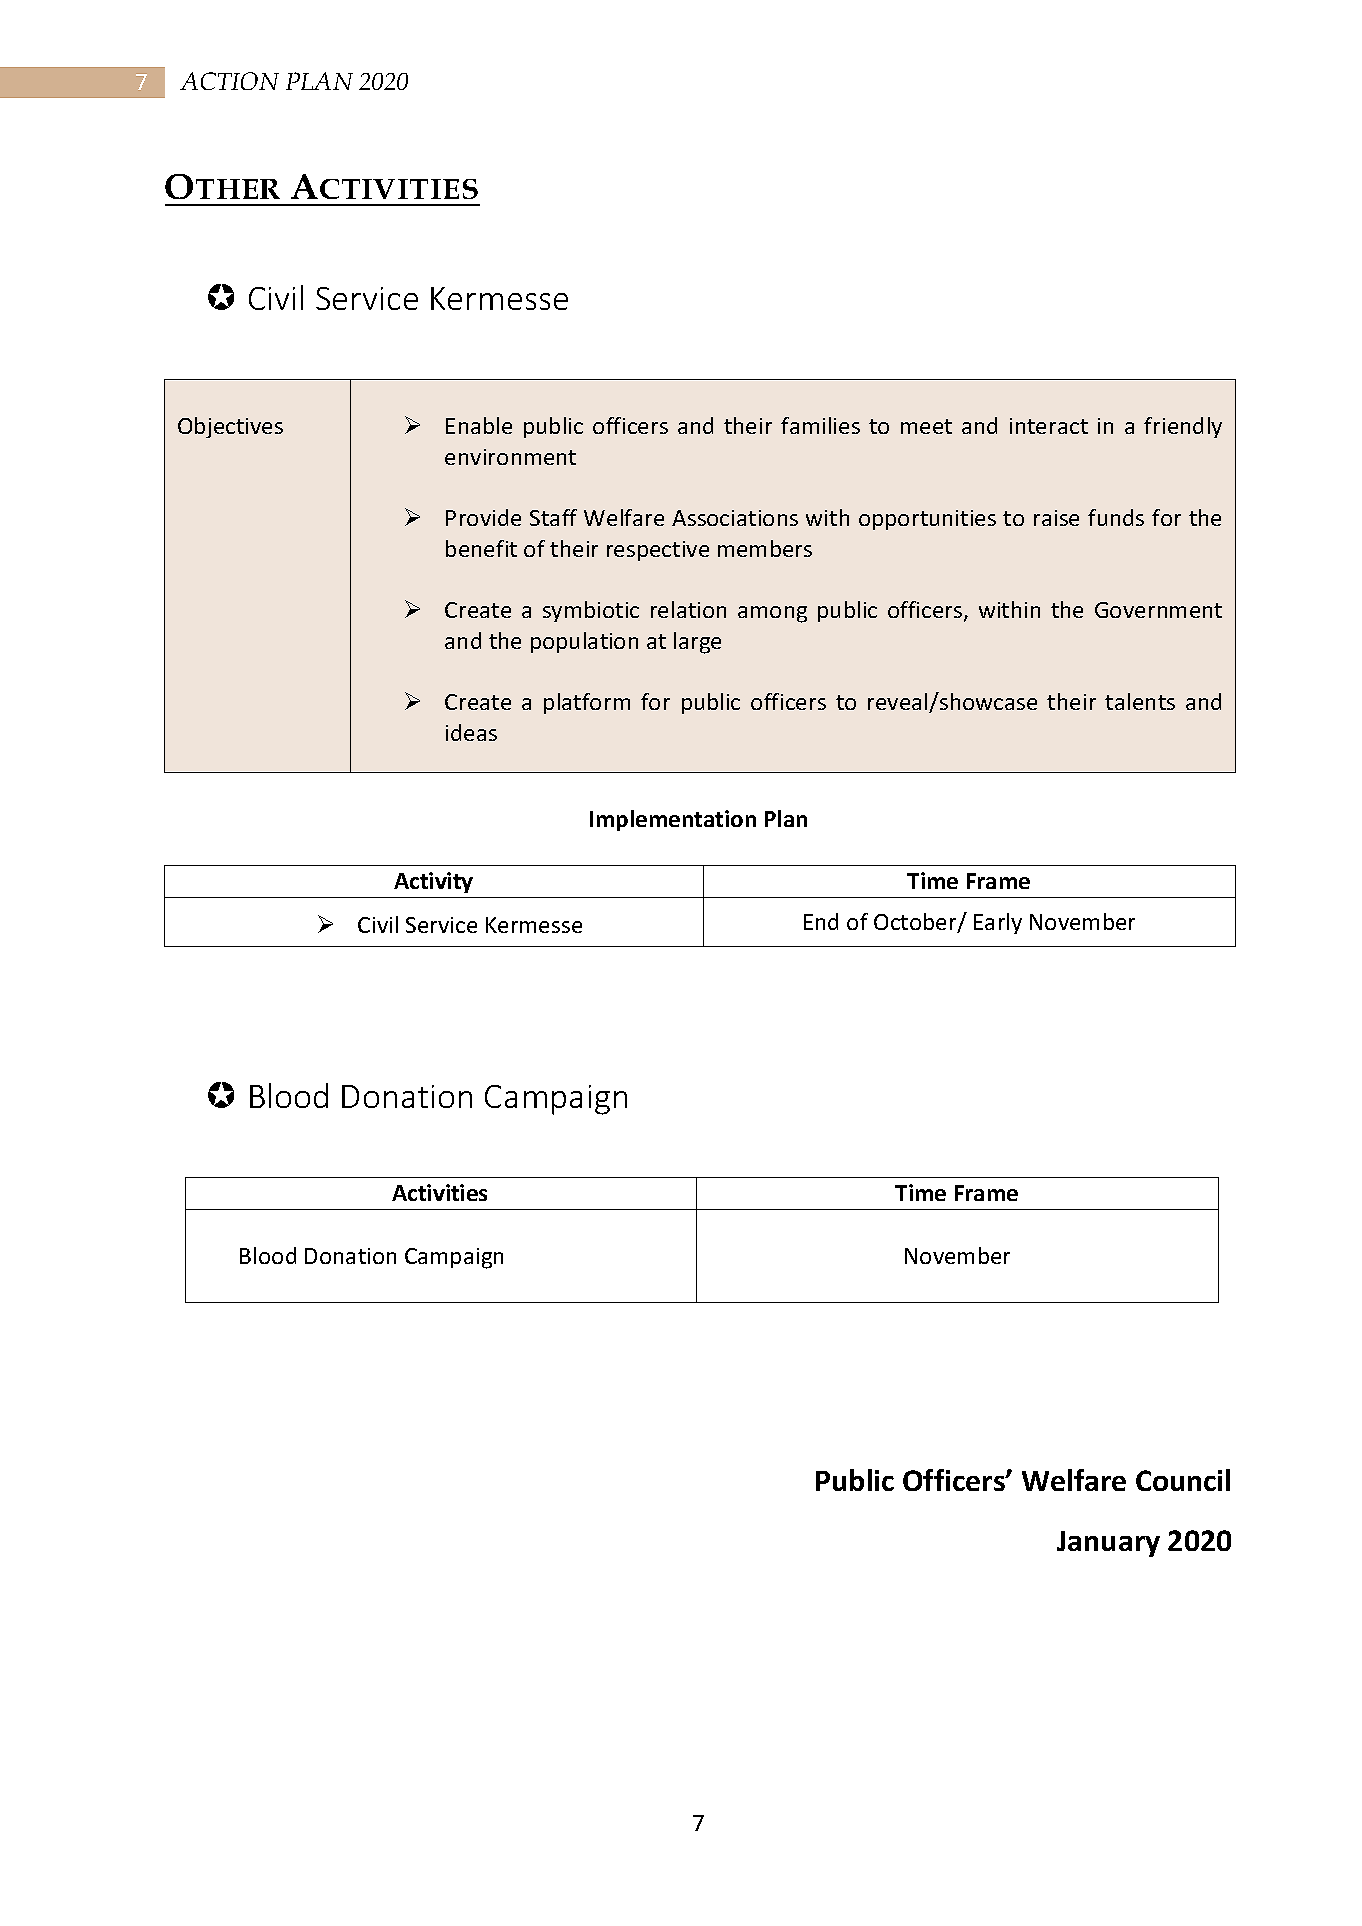 The image size is (1362, 1926). I want to click on large, so click(697, 643).
